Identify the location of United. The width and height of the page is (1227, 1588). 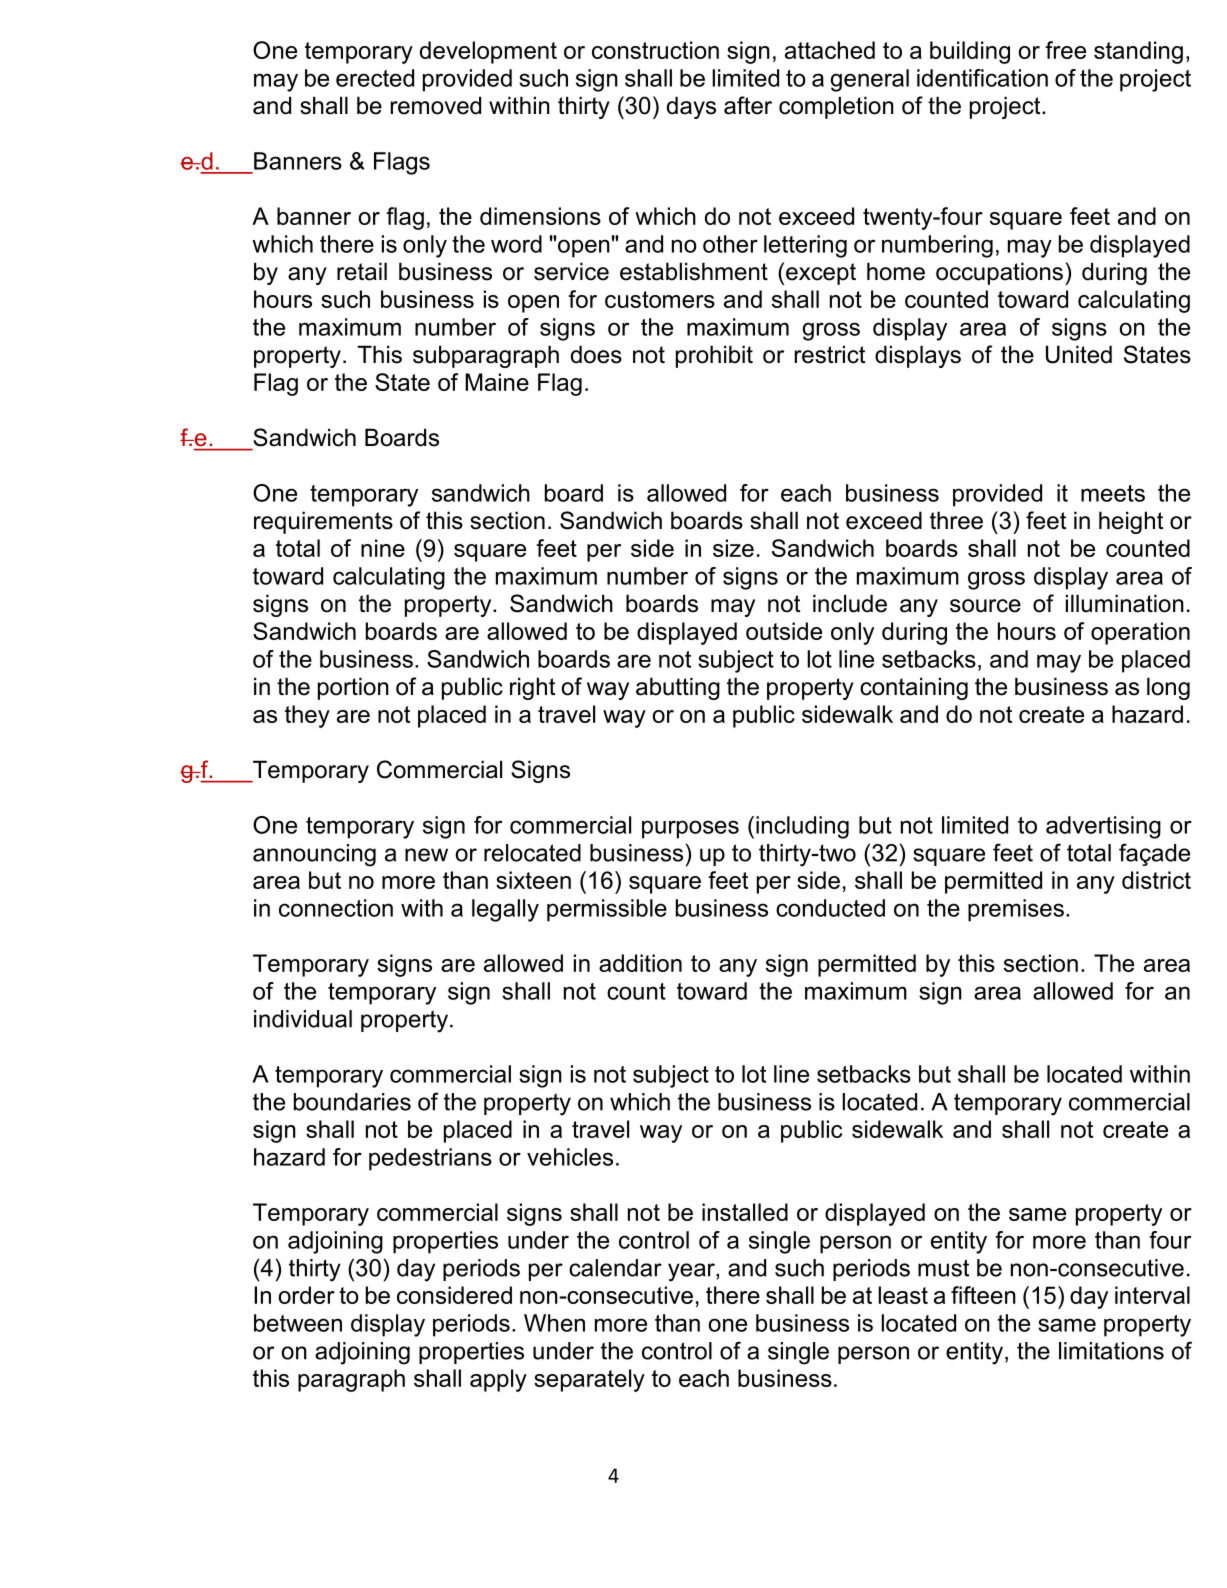
(1079, 354).
